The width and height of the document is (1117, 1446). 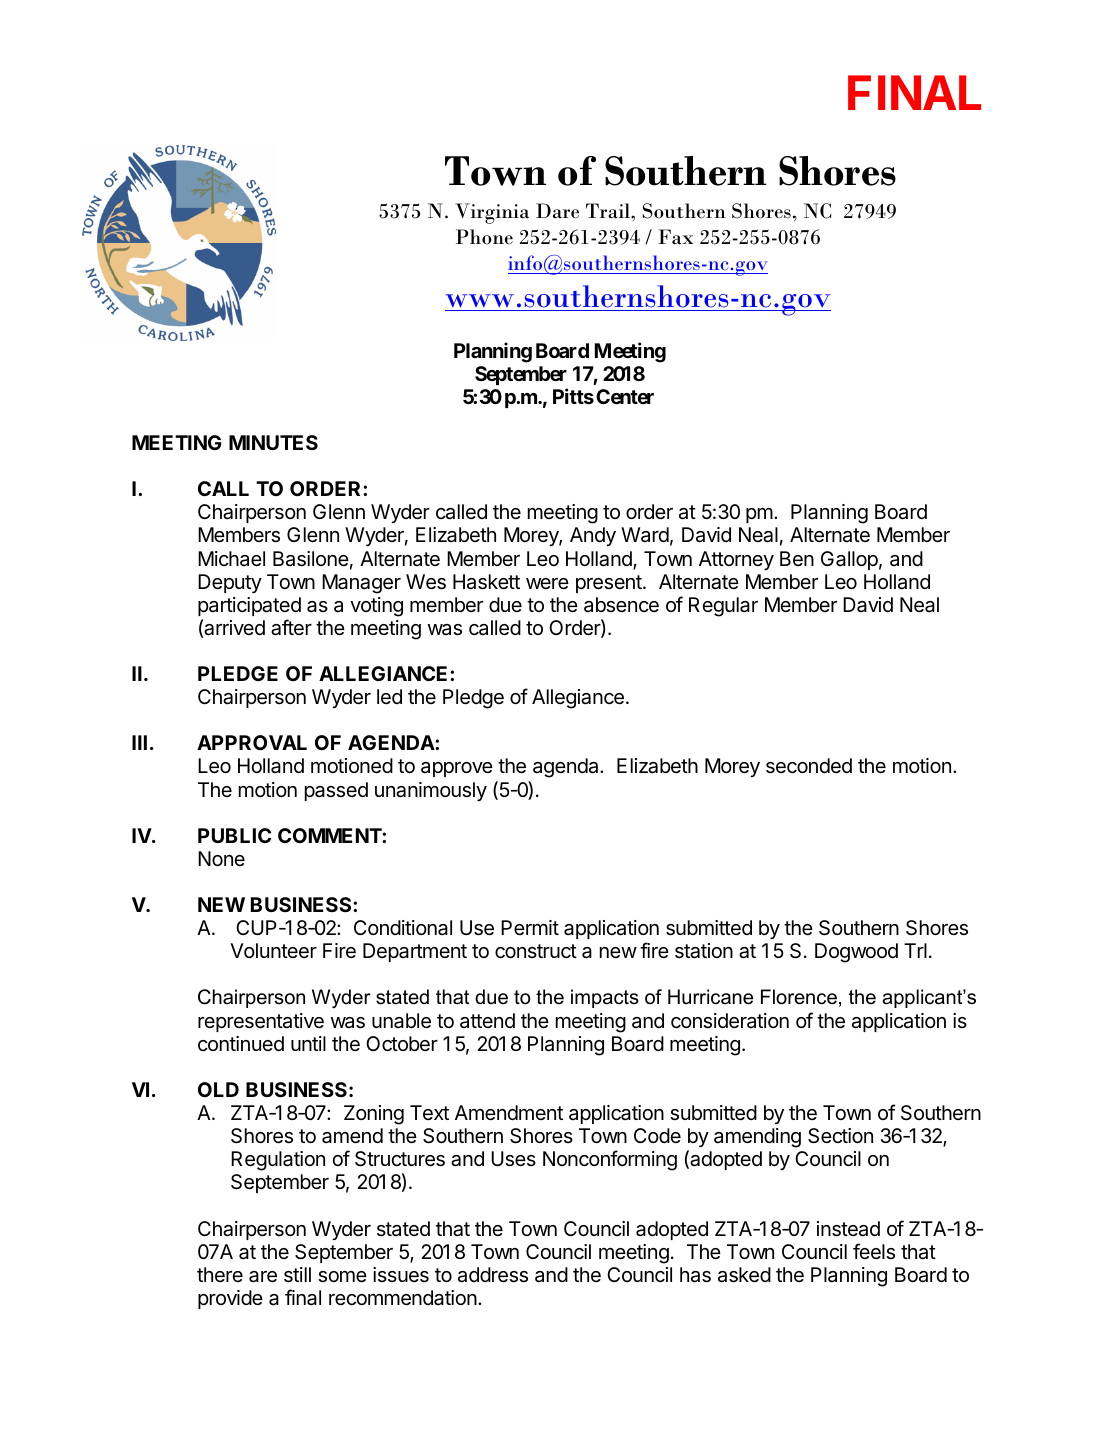 What do you see at coordinates (241, 1043) in the document?
I see `continued` at bounding box center [241, 1043].
